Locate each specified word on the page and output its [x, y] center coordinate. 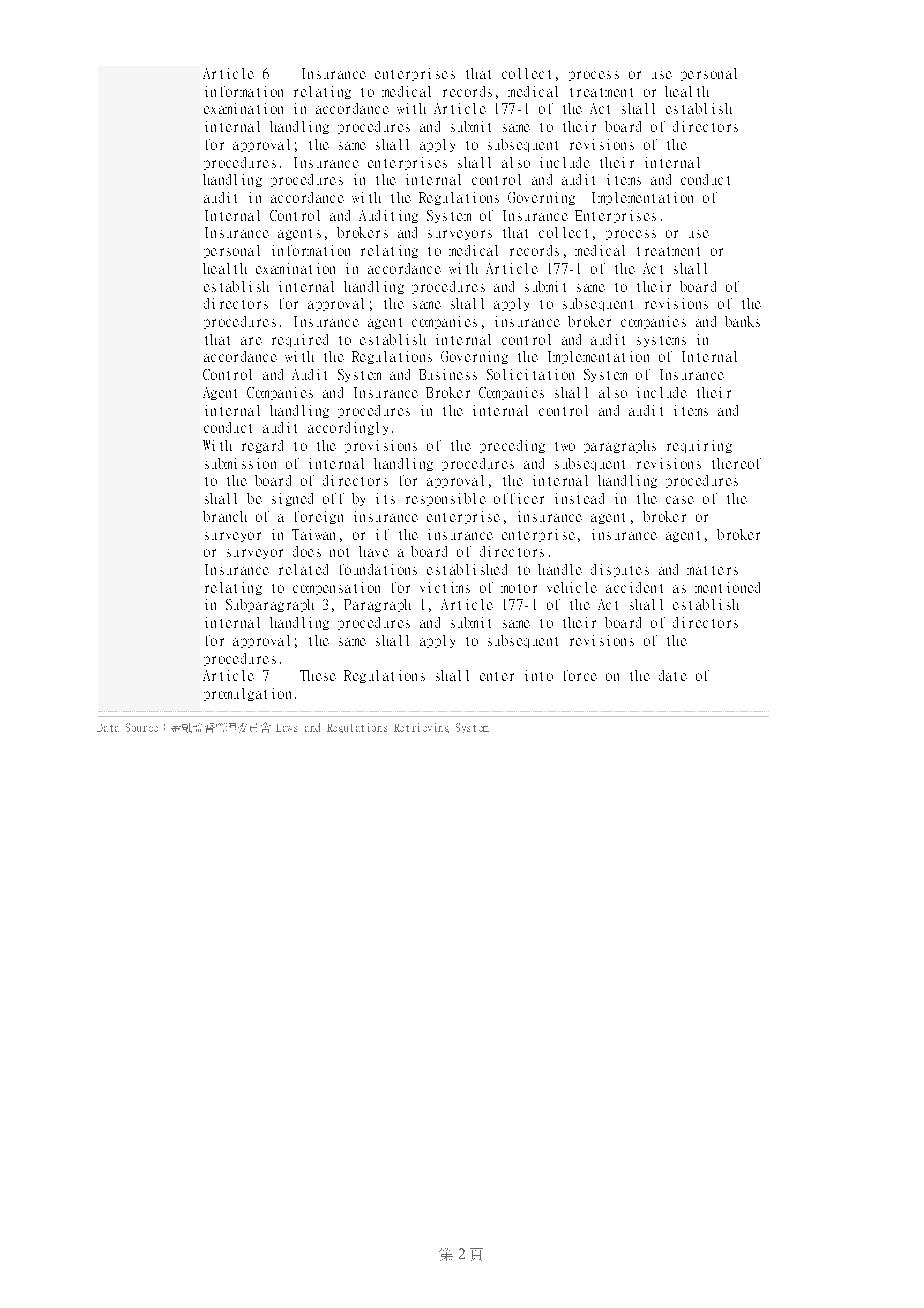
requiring [699, 446]
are [251, 341]
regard [262, 446]
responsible [446, 499]
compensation [336, 588]
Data [108, 728]
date [673, 675]
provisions [381, 446]
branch [225, 516]
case [680, 500]
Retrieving [421, 728]
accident [634, 587]
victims [445, 587]
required [300, 340]
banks [742, 321]
